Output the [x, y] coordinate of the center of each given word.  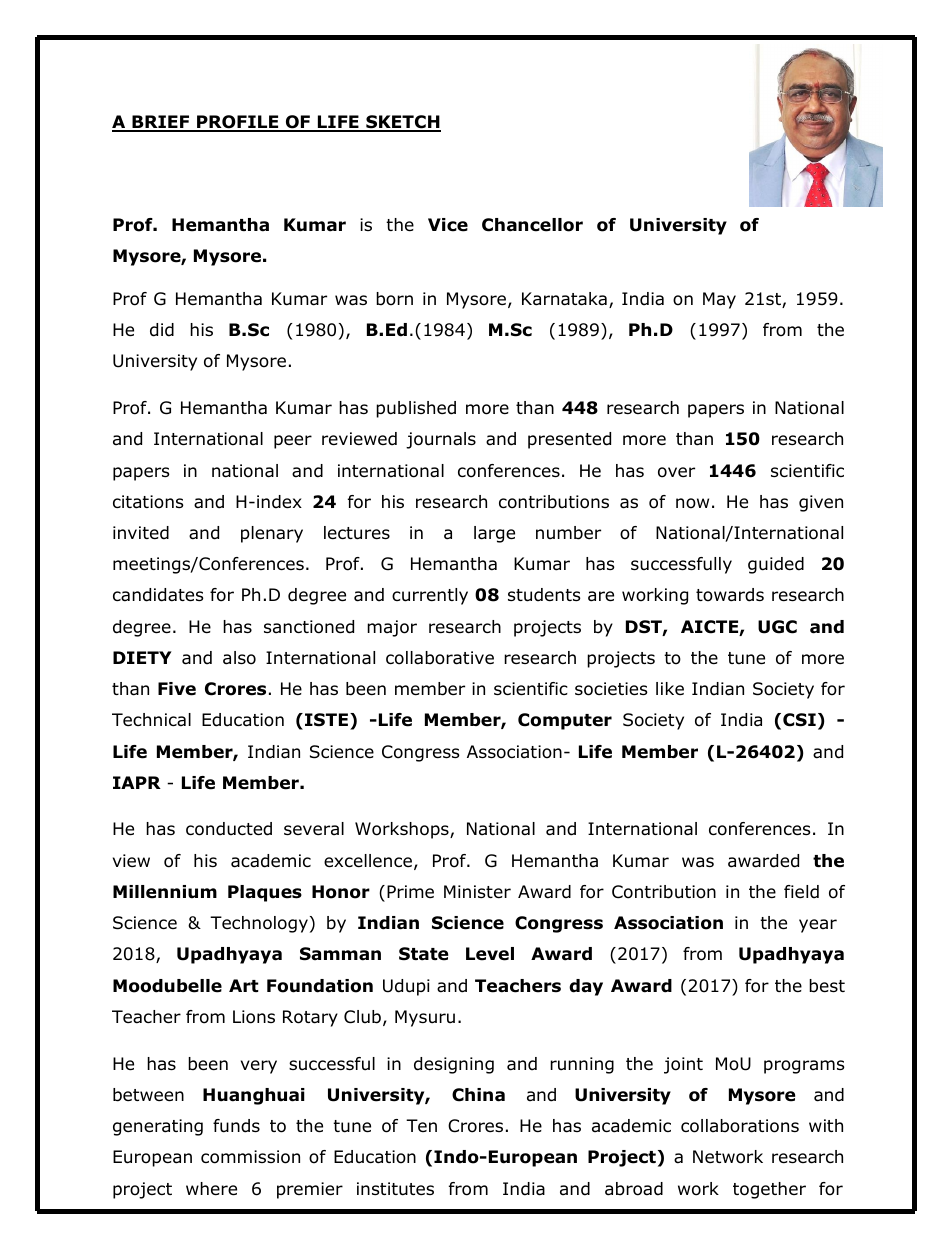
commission [250, 1157]
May [719, 300]
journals [441, 440]
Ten [421, 1125]
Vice [448, 225]
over [676, 472]
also [239, 658]
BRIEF [161, 123]
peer [293, 442]
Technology [259, 924]
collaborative [440, 658]
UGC [777, 627]
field [801, 892]
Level [490, 954]
